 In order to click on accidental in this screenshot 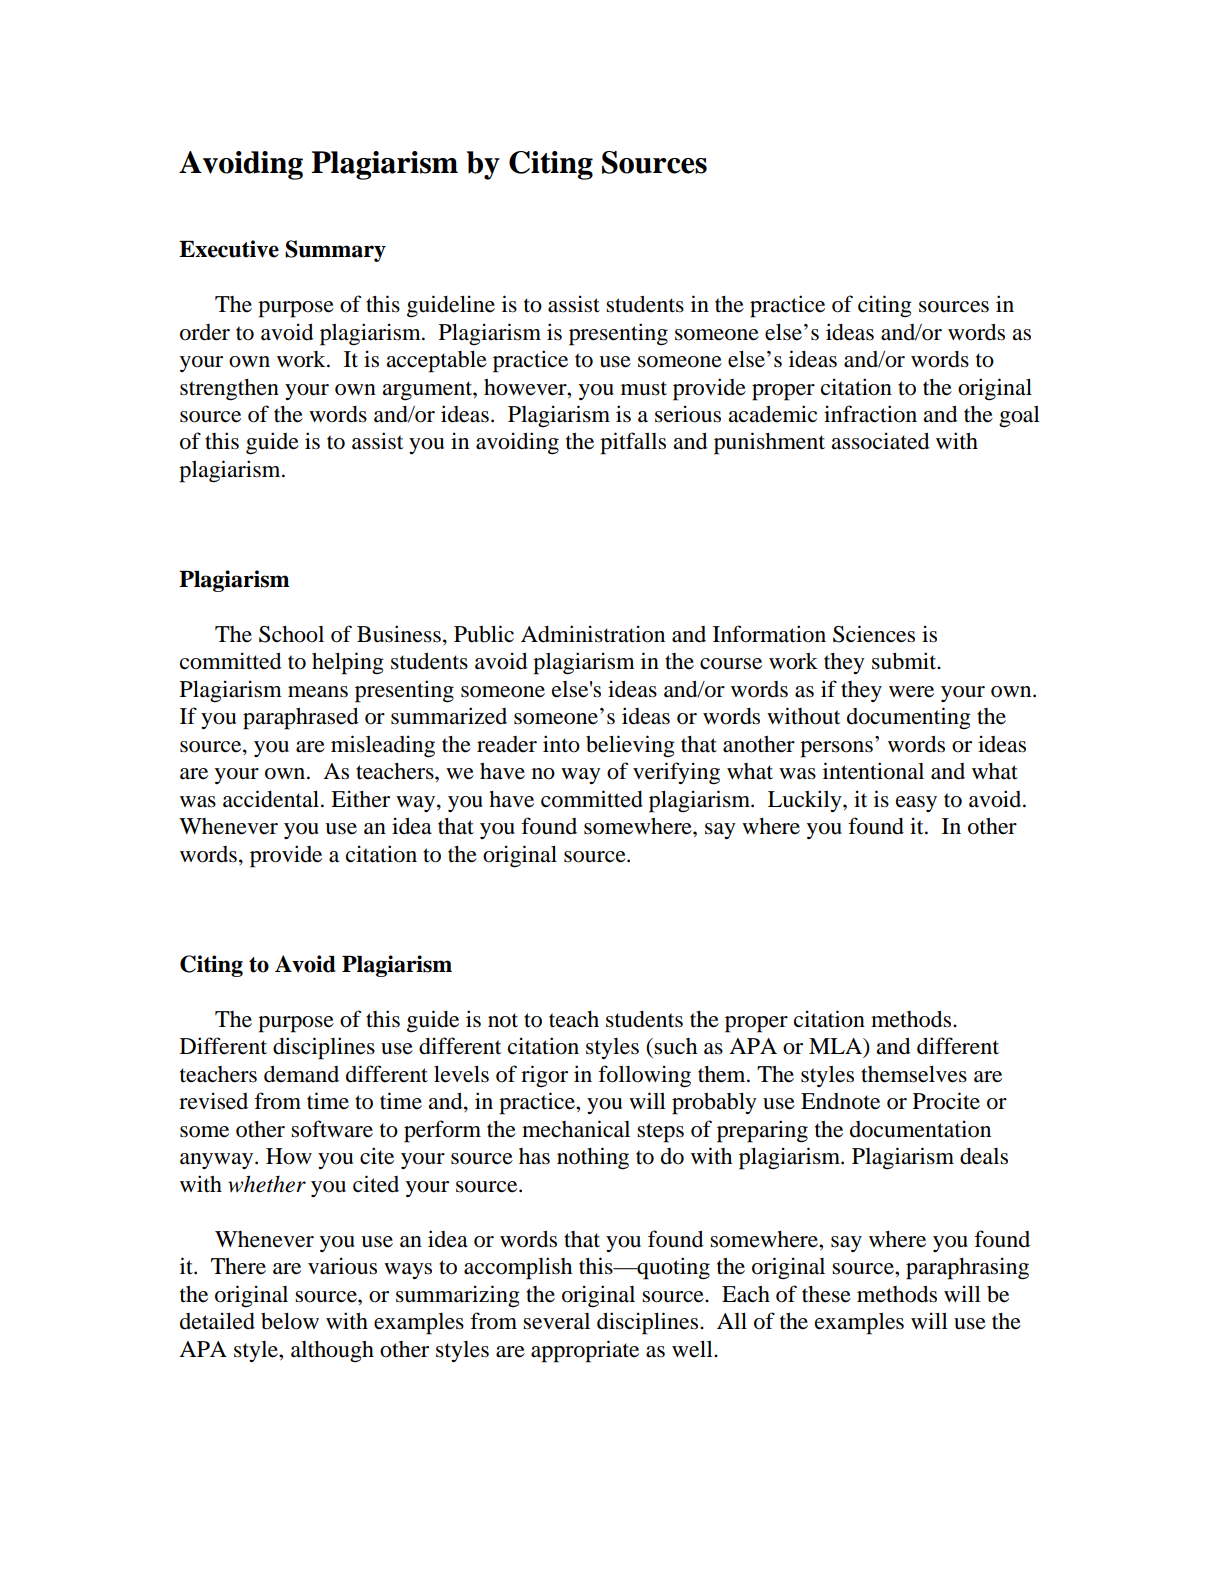, I will do `click(272, 799)`.
